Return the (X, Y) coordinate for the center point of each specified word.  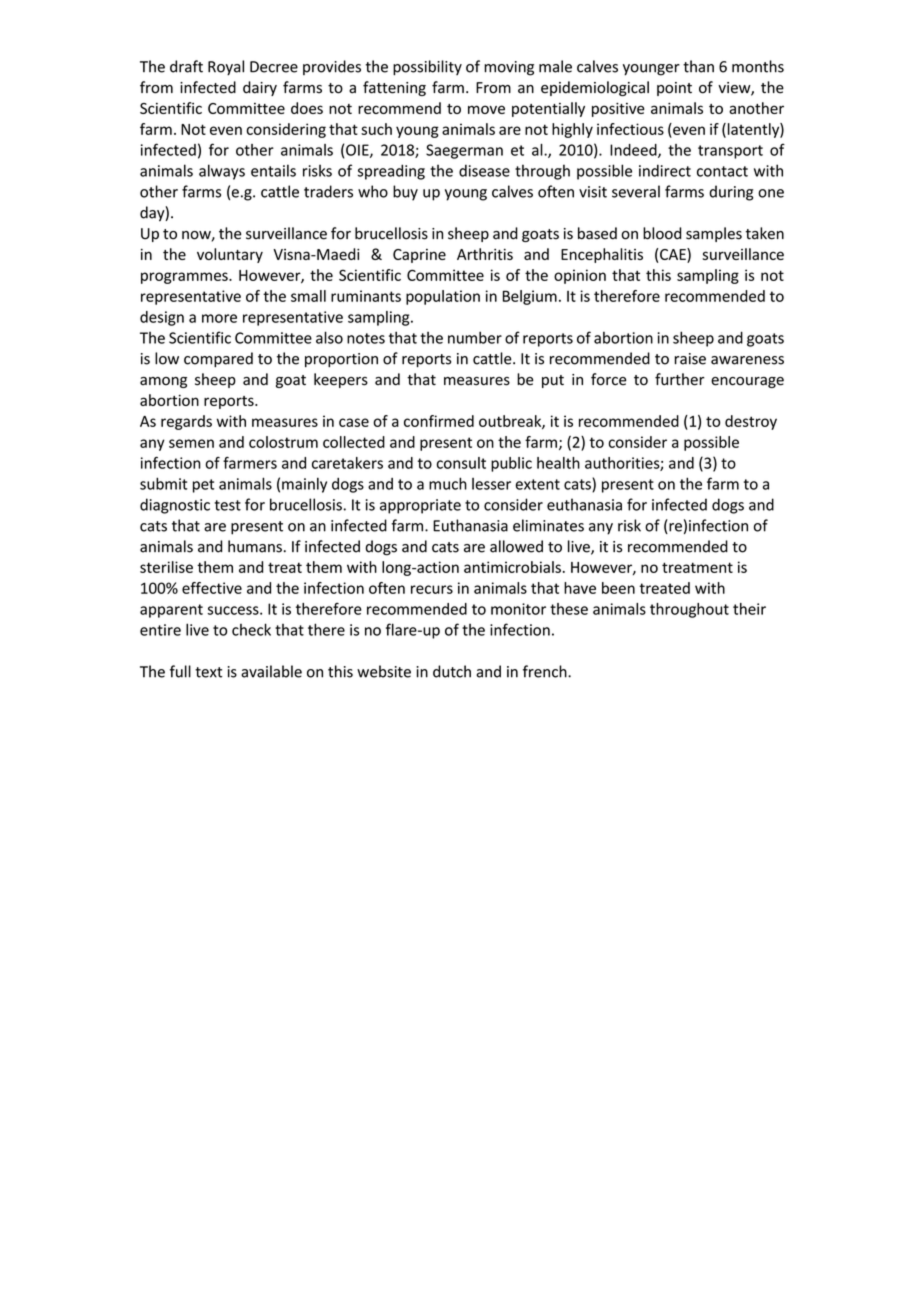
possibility (427, 68)
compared (218, 359)
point (674, 89)
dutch (452, 671)
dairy (260, 88)
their (749, 609)
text (208, 672)
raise (690, 359)
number (475, 337)
